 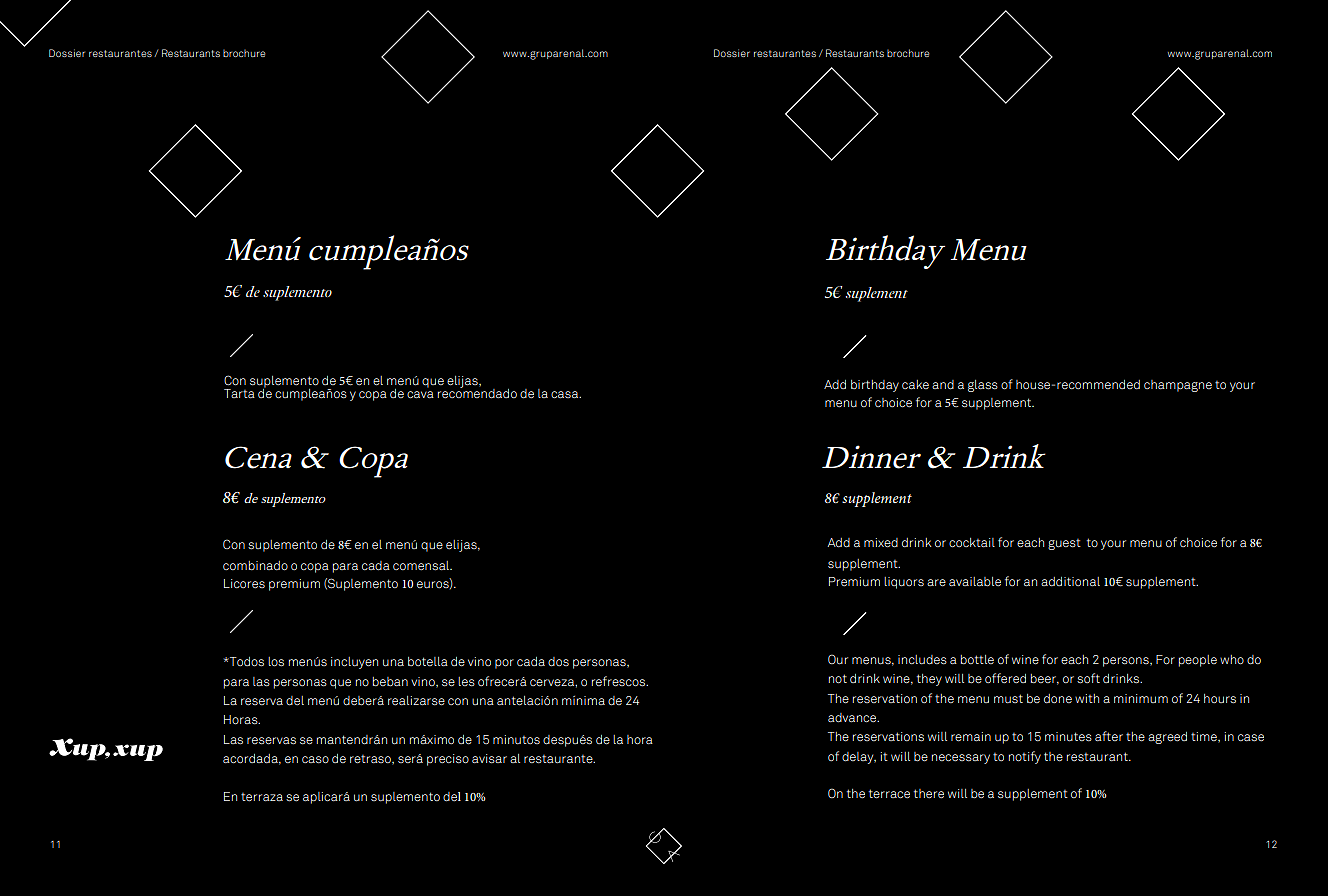 I want to click on additional, so click(x=1070, y=581).
